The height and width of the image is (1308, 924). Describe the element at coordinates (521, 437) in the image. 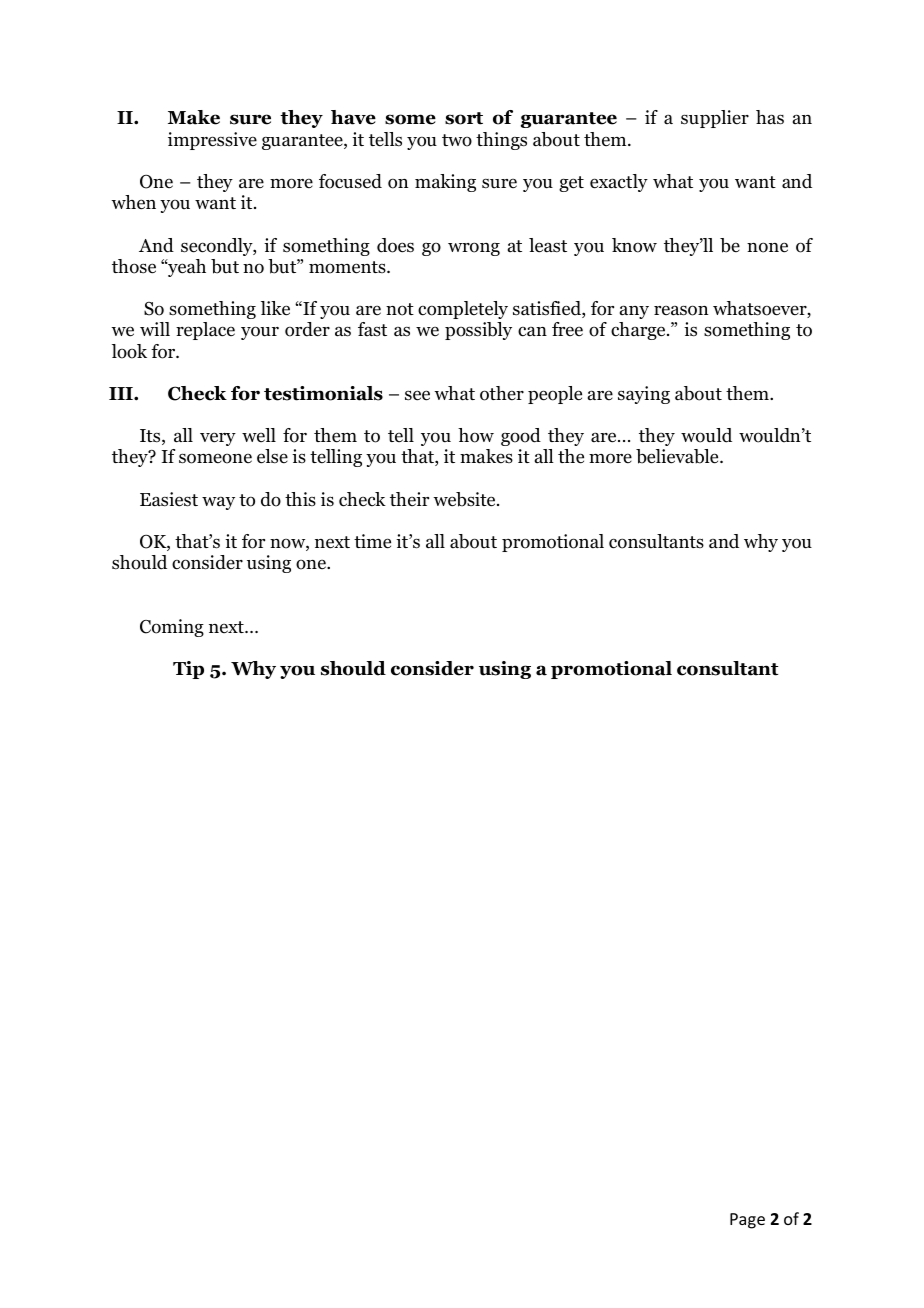

I see `good` at that location.
